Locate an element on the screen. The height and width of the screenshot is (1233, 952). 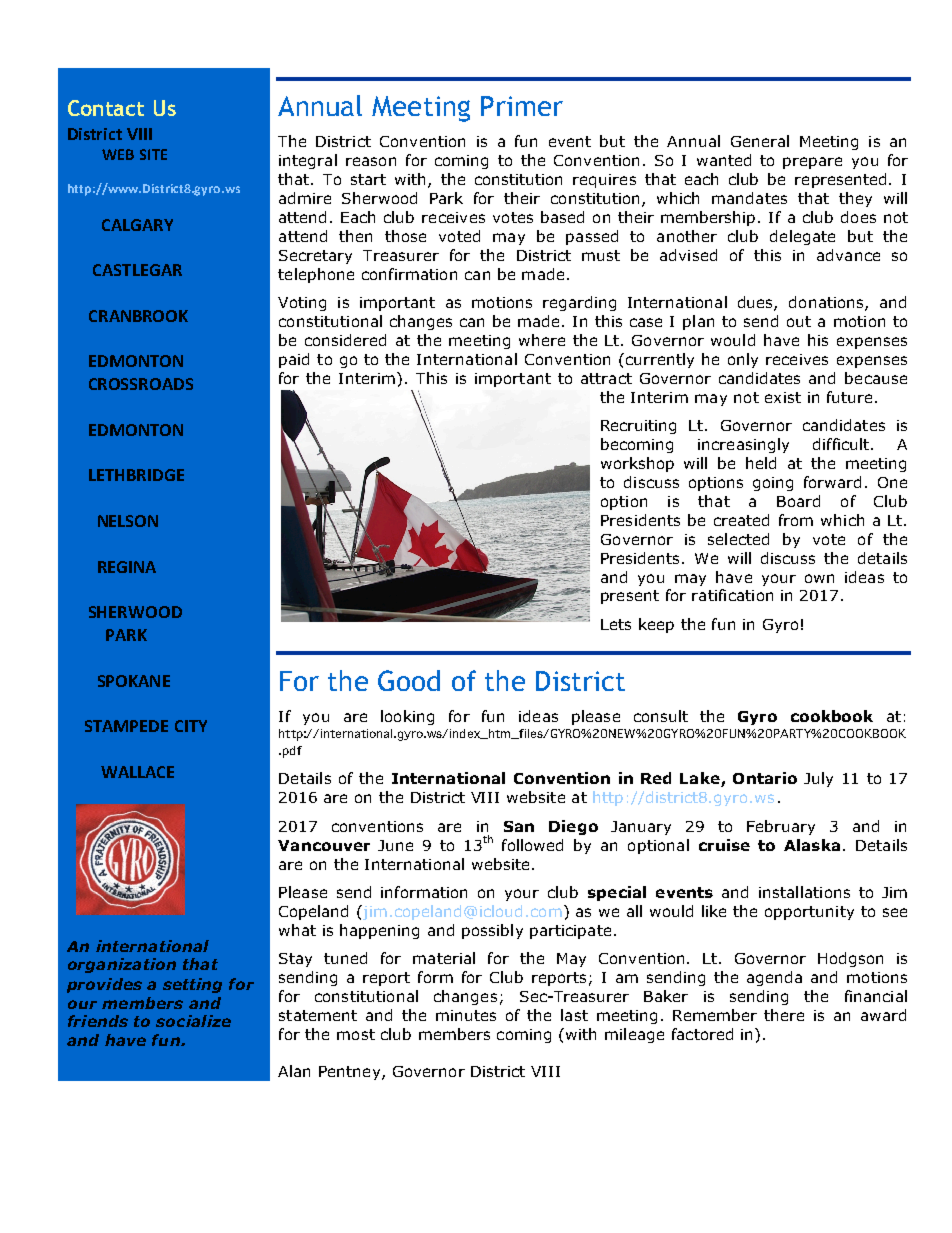
General is located at coordinates (760, 141).
